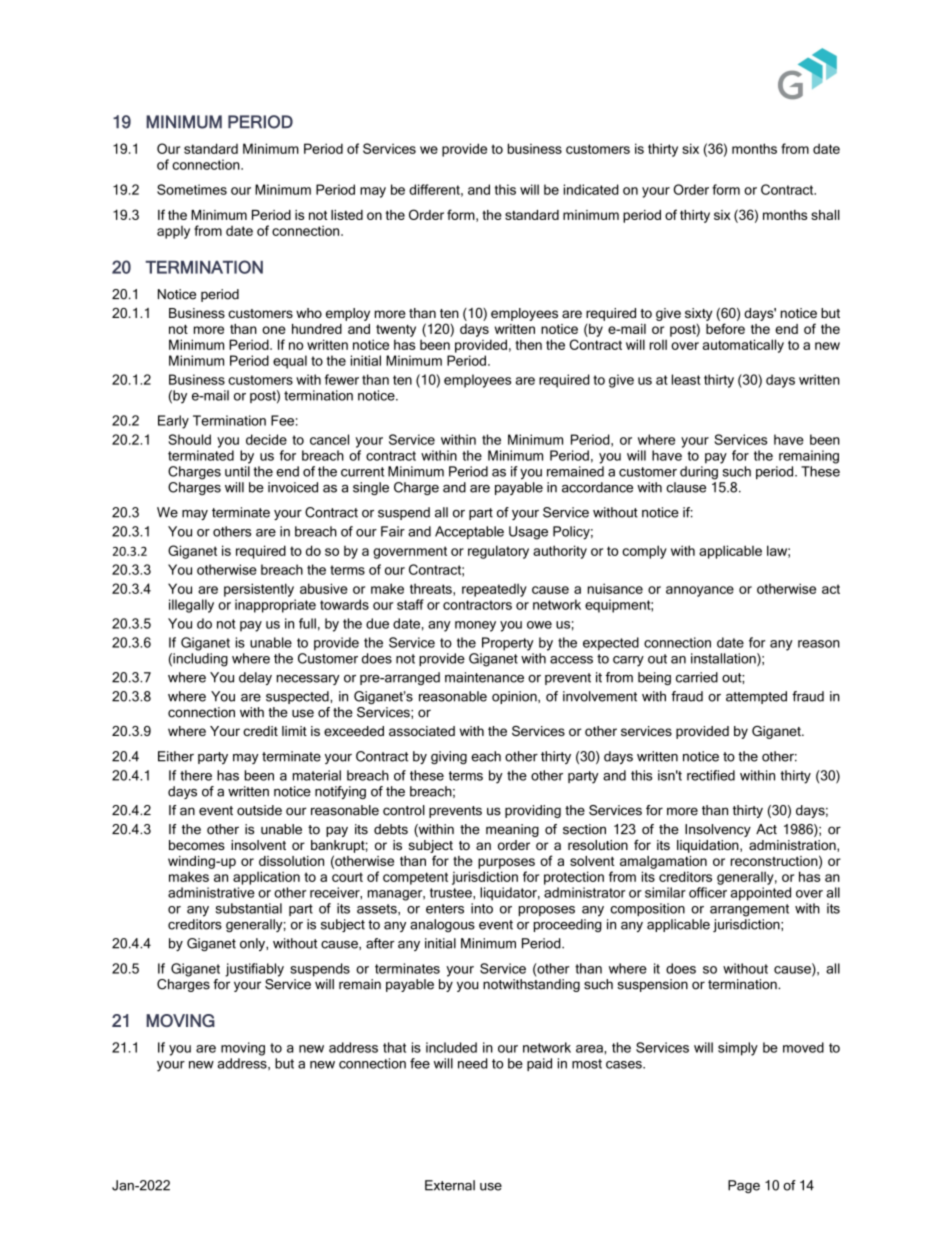 The image size is (952, 1233). I want to click on opinion, so click(515, 697).
